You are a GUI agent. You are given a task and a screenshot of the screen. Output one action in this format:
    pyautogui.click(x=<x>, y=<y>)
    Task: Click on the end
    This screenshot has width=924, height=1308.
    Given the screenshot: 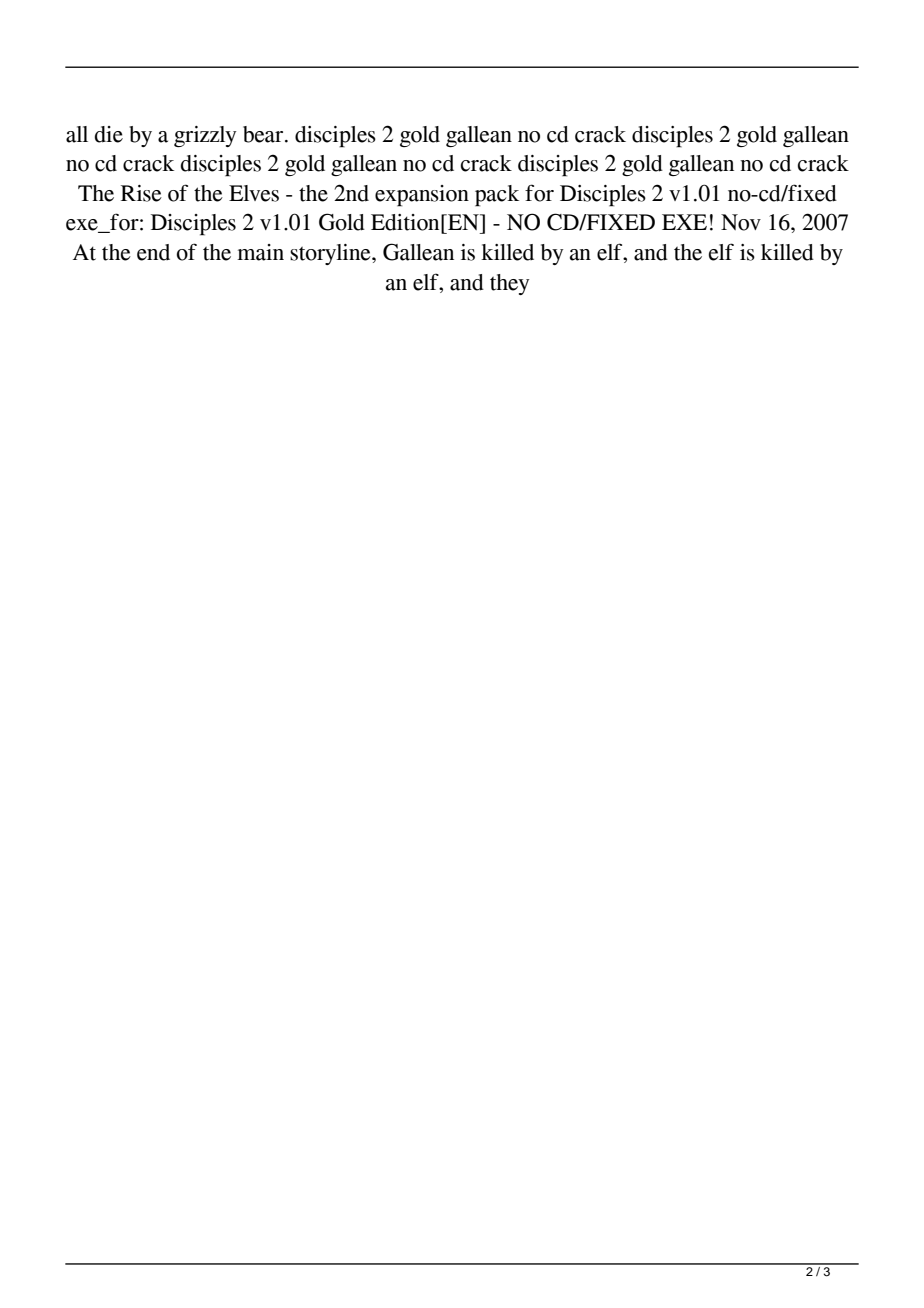 What is the action you would take?
    pyautogui.click(x=153, y=252)
